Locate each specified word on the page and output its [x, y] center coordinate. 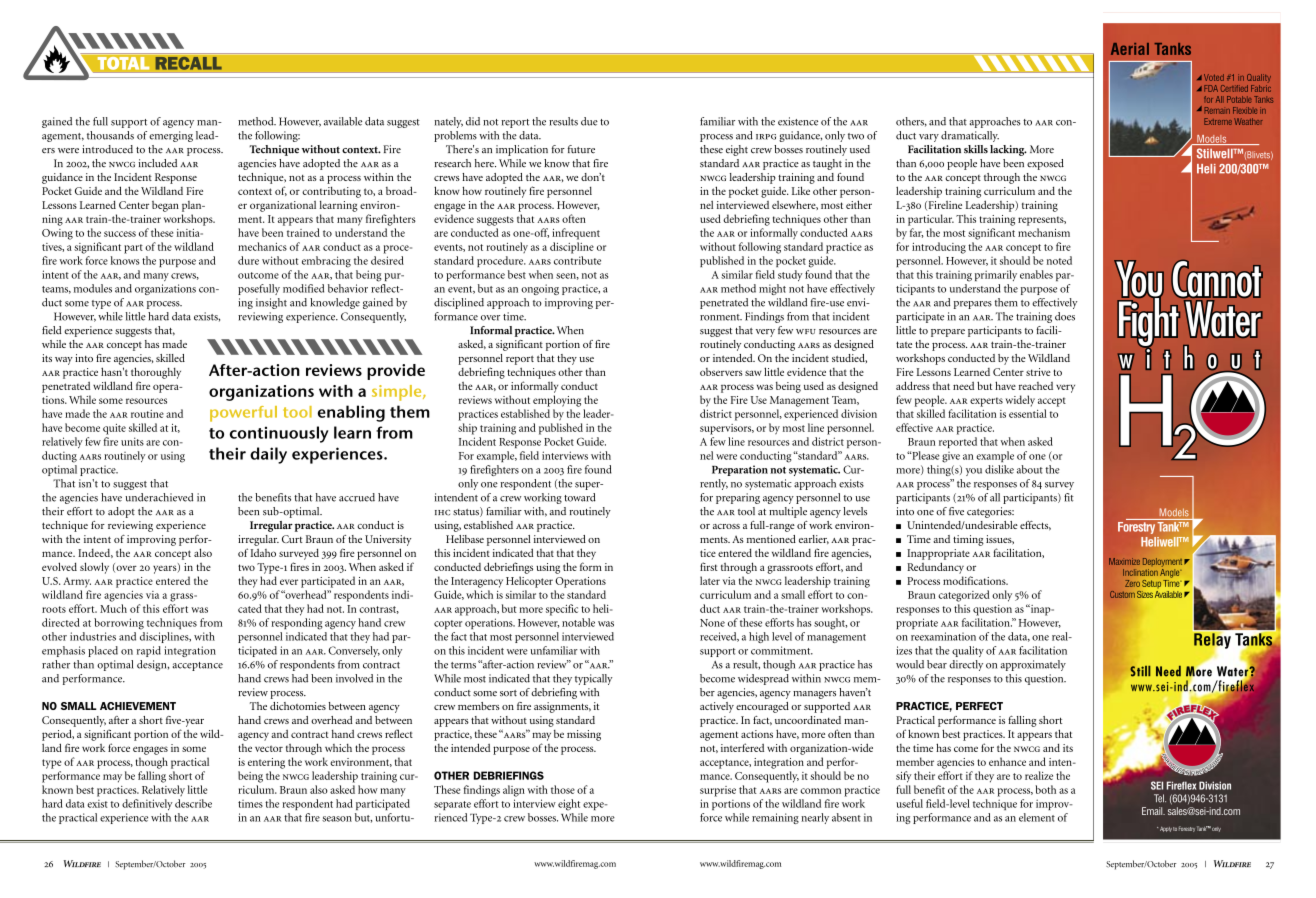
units [132, 441]
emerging [171, 136]
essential [1028, 413]
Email [1153, 811]
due [589, 121]
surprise [718, 791]
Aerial [1130, 49]
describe [193, 803]
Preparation [740, 470]
